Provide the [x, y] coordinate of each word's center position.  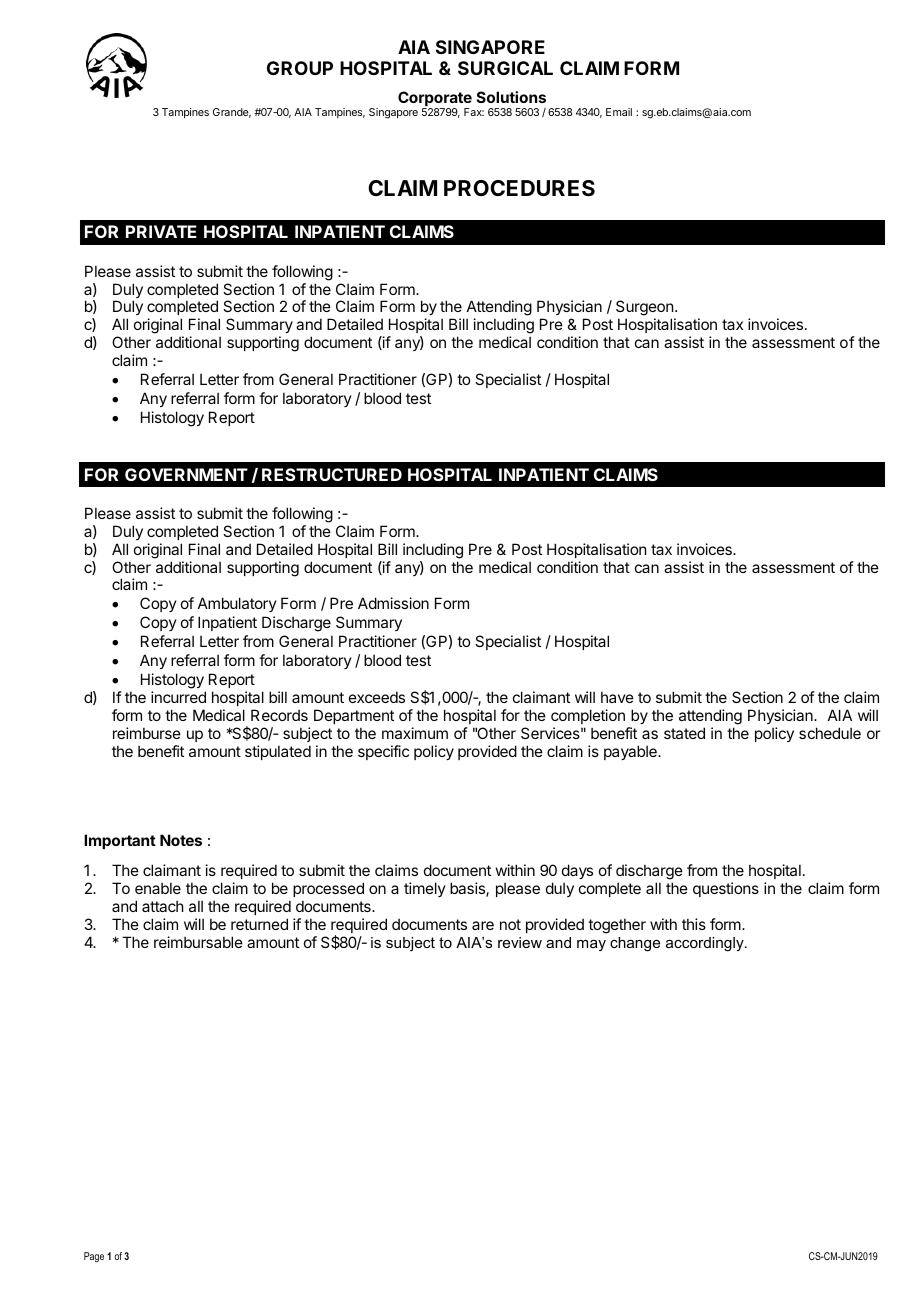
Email [619, 112]
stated [684, 733]
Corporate [435, 100]
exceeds [377, 697]
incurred [178, 697]
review [520, 942]
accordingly [706, 944]
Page [94, 1257]
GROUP [300, 68]
